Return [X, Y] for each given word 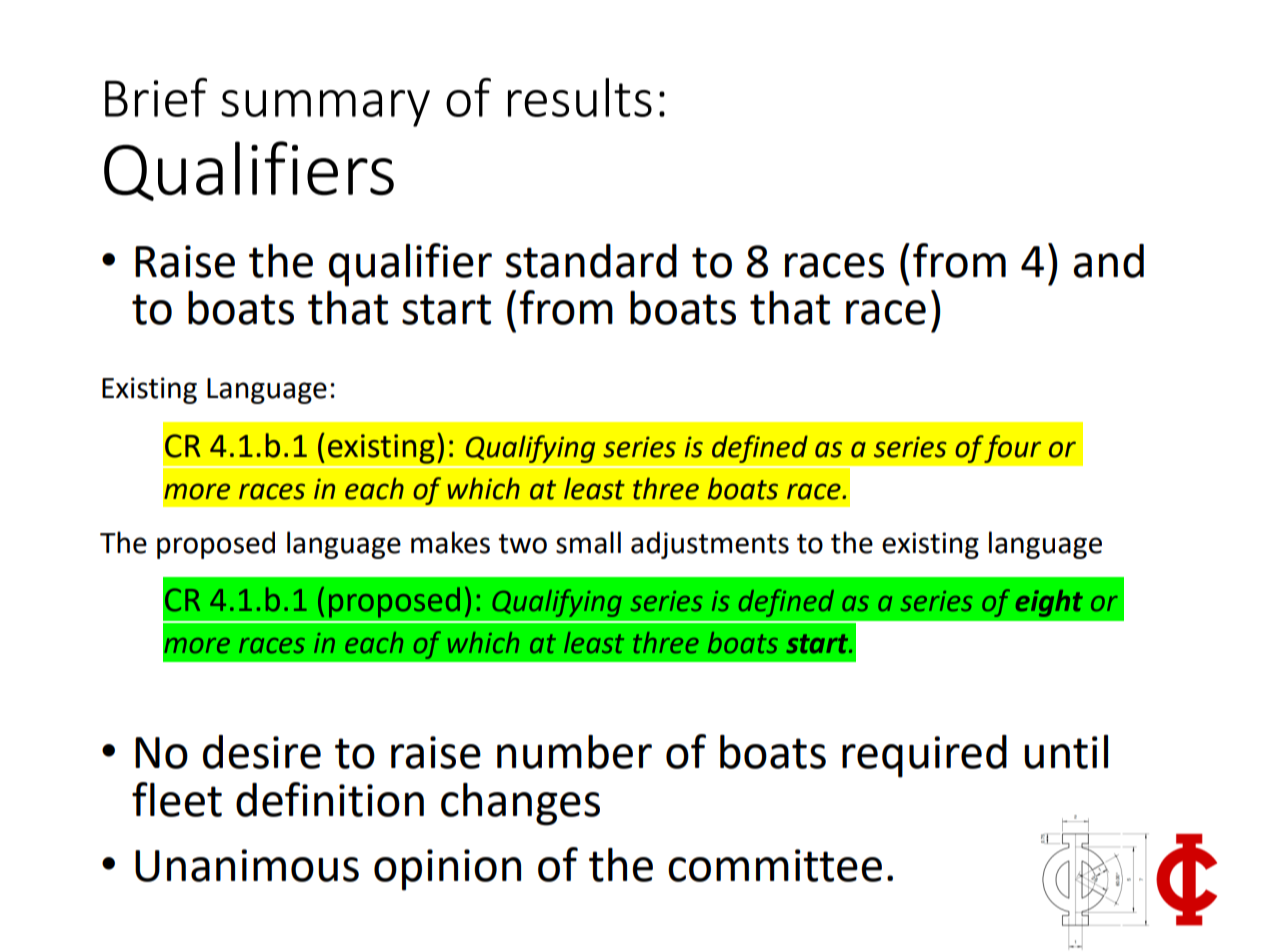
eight [1049, 603]
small [588, 542]
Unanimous [247, 865]
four [1012, 449]
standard [591, 261]
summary [325, 108]
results [580, 97]
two [522, 544]
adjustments [710, 545]
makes [450, 542]
